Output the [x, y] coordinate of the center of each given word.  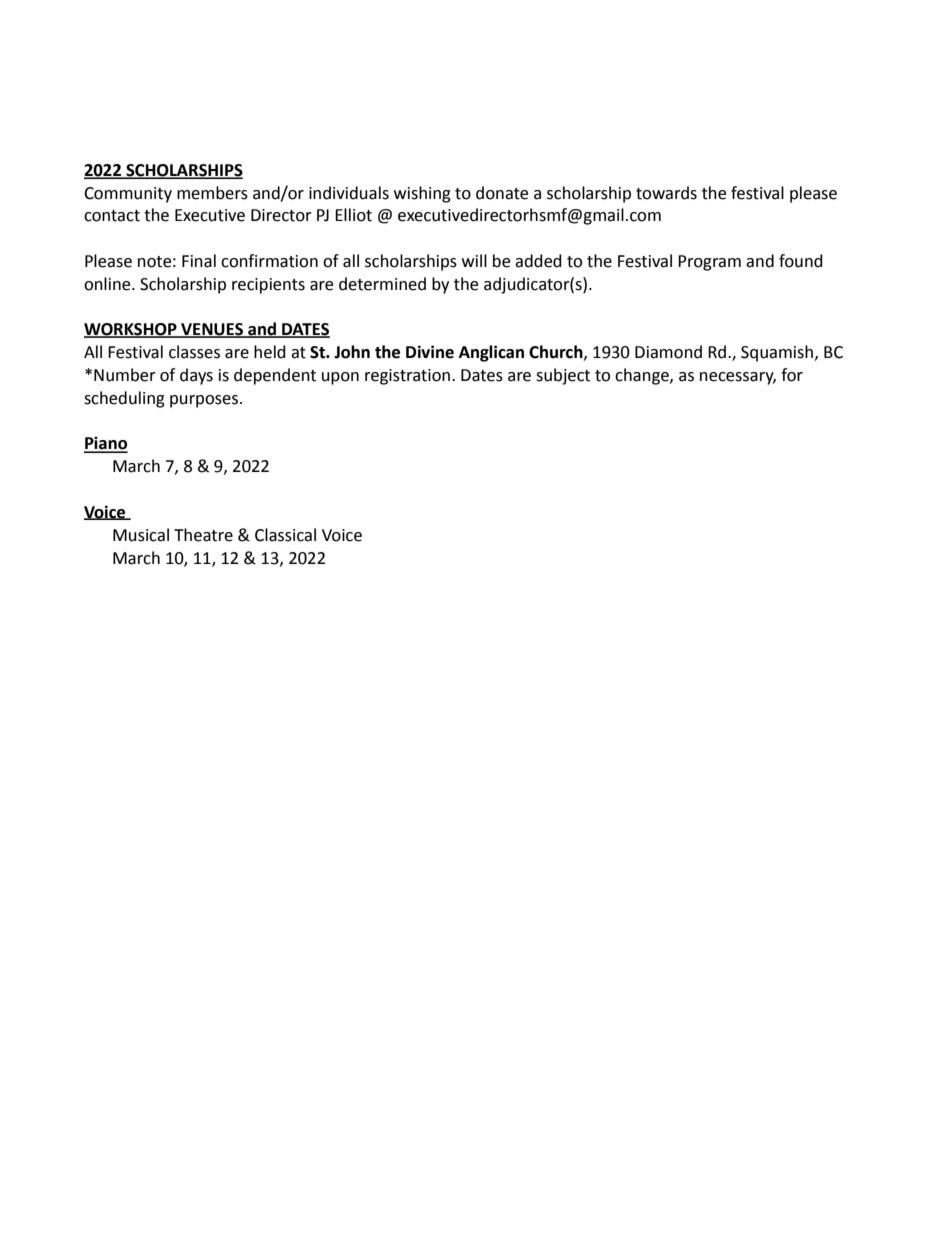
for [792, 375]
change [643, 376]
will [474, 260]
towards [666, 193]
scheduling [124, 399]
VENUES [212, 330]
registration [407, 377]
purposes [205, 401]
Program [709, 263]
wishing [422, 194]
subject [563, 376]
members [212, 193]
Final [199, 261]
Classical [285, 535]
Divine [430, 352]
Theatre [203, 535]
